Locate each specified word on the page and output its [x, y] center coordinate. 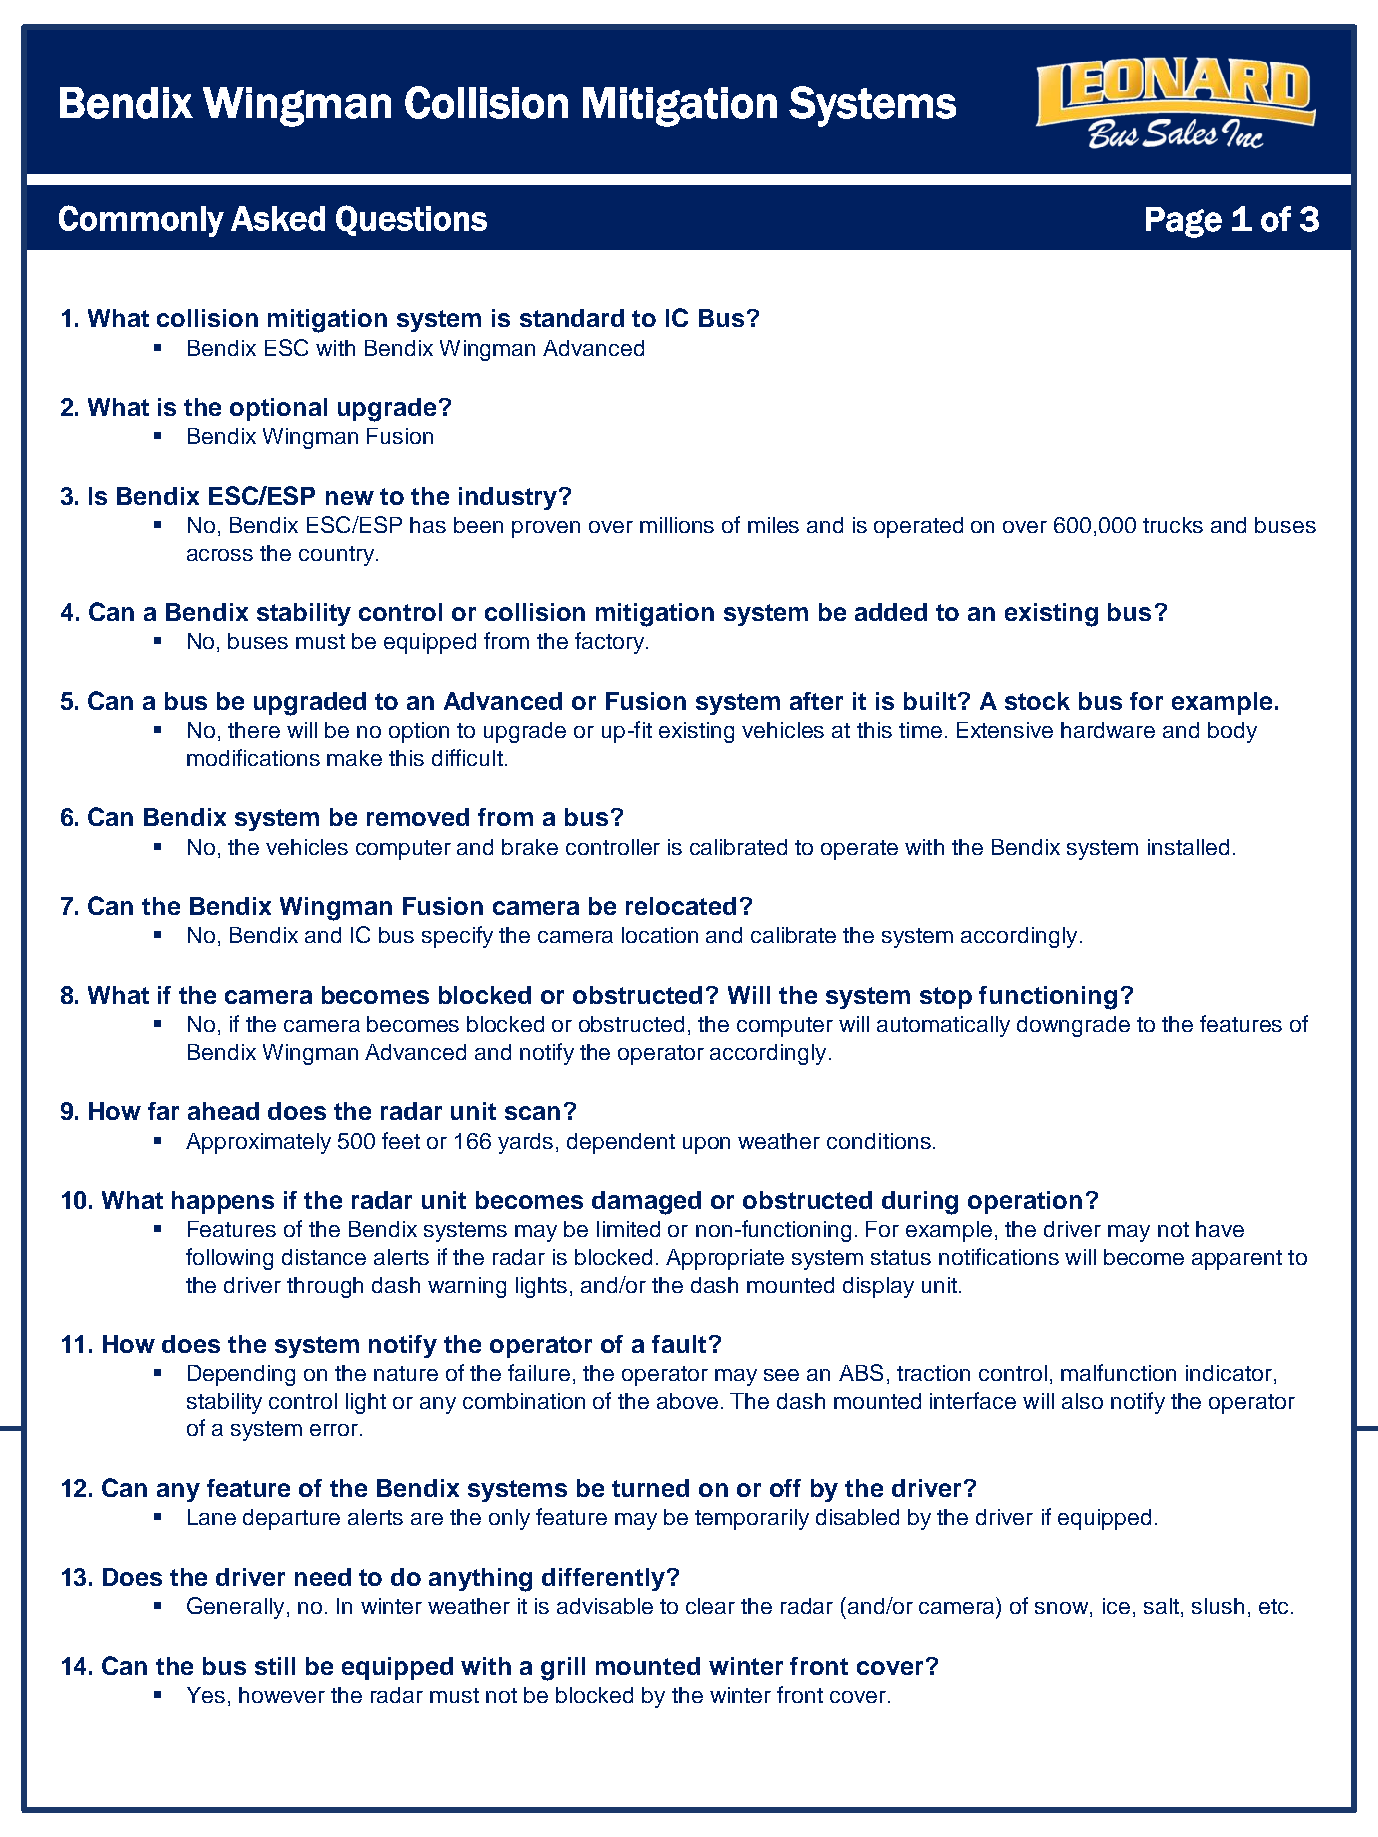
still [275, 1666]
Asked [278, 218]
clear [710, 1606]
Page [1184, 222]
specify [457, 937]
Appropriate [725, 1259]
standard [572, 318]
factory [609, 643]
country [336, 556]
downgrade [1073, 1026]
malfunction [1118, 1372]
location [660, 935]
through [325, 1287]
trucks [1173, 525]
